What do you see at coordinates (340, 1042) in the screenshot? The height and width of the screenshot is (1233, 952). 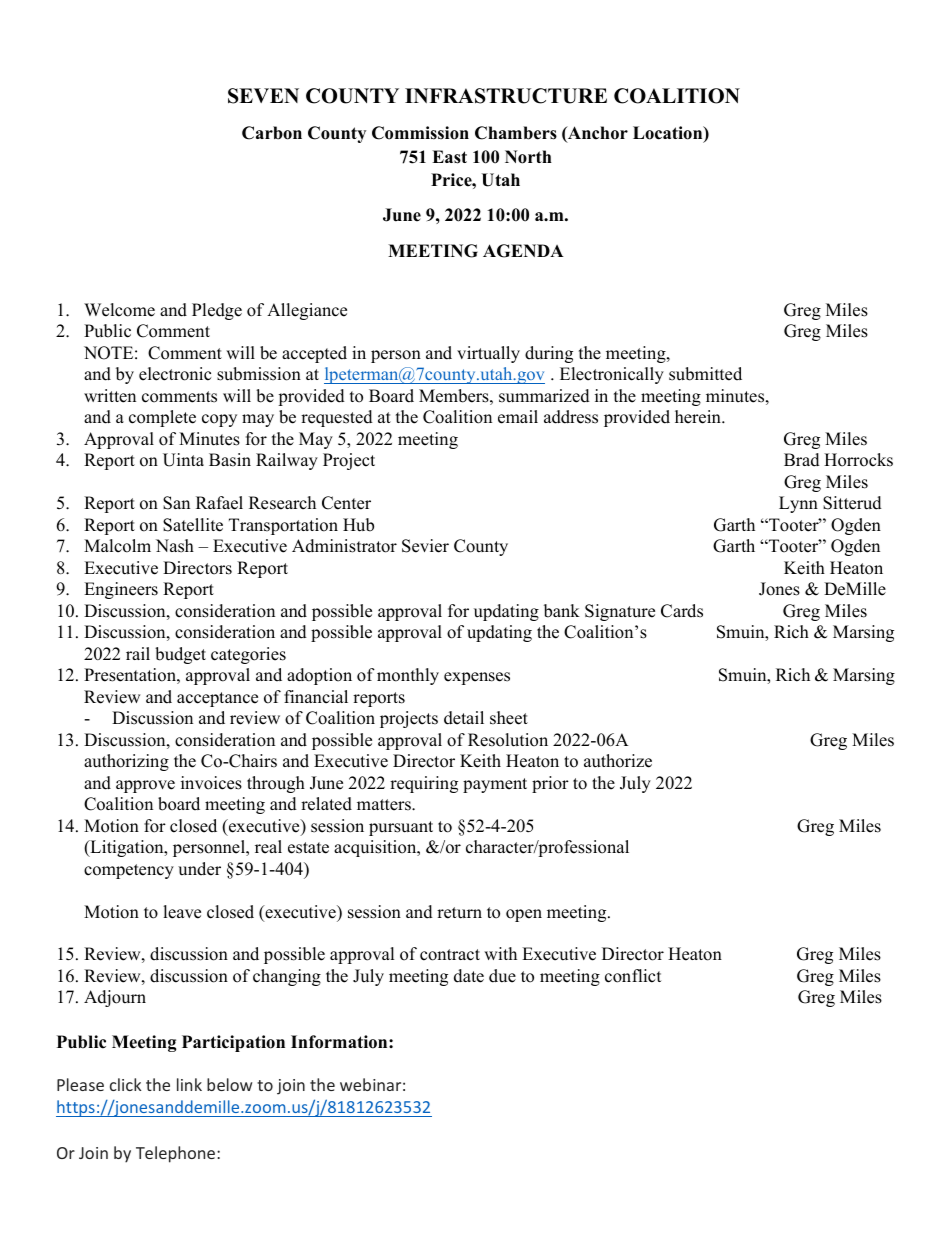 I see `Information` at bounding box center [340, 1042].
